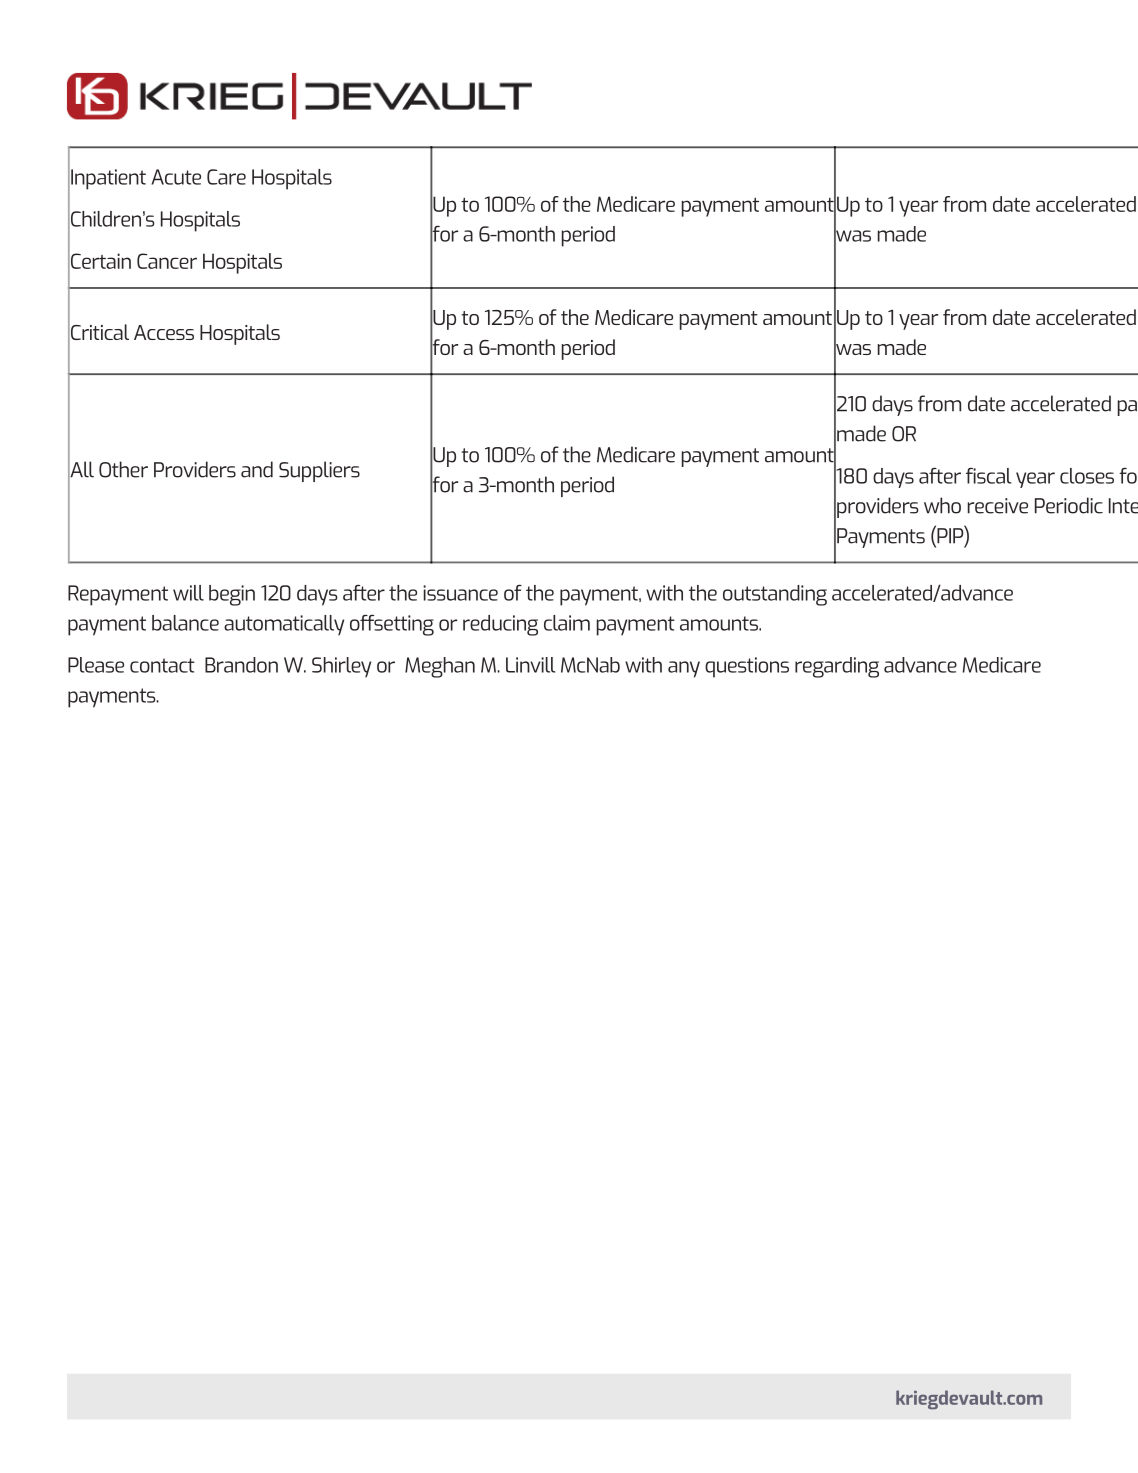 This screenshot has width=1138, height=1473. What do you see at coordinates (188, 593) in the screenshot?
I see `will` at bounding box center [188, 593].
